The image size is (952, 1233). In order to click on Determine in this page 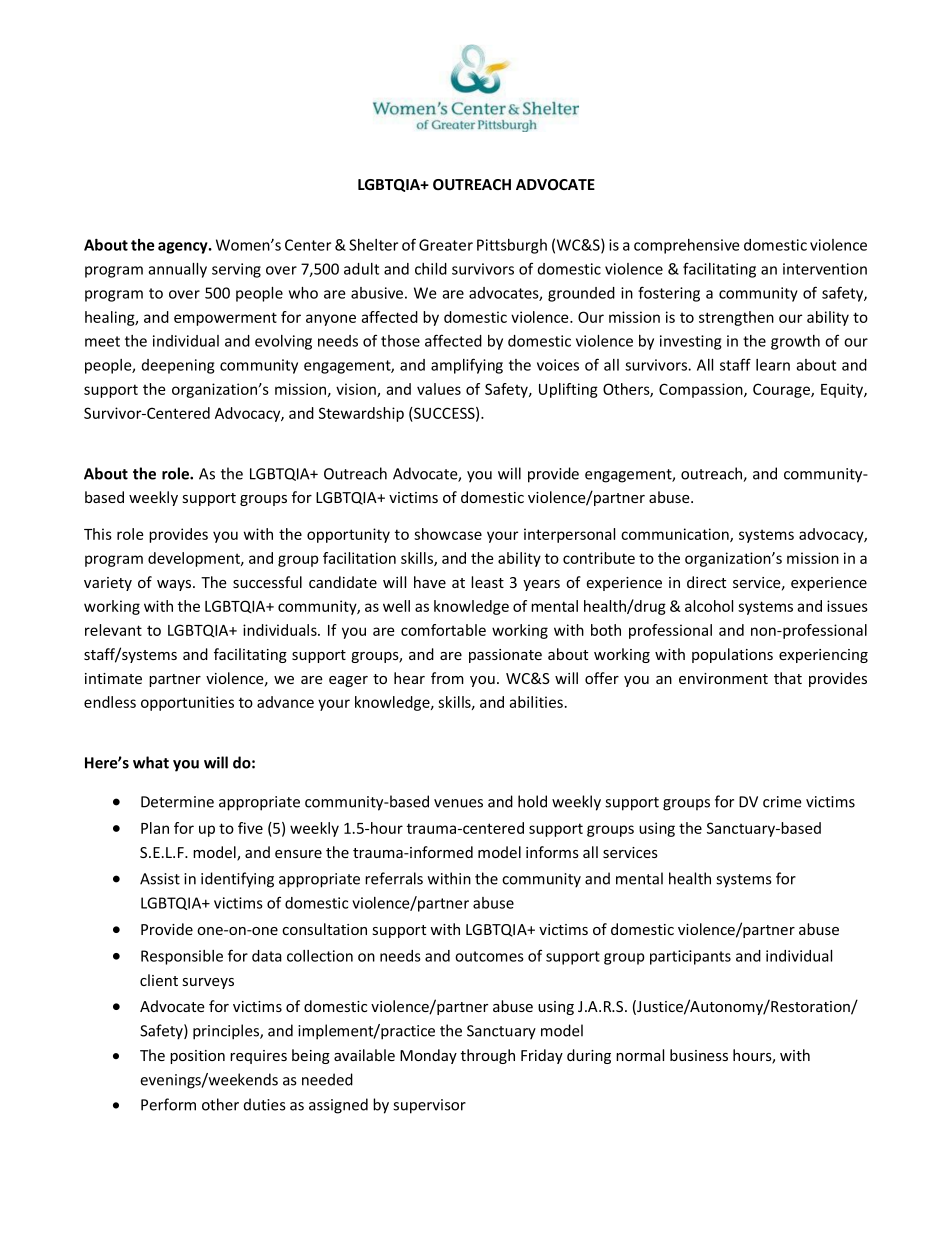, I will do `click(177, 802)`.
